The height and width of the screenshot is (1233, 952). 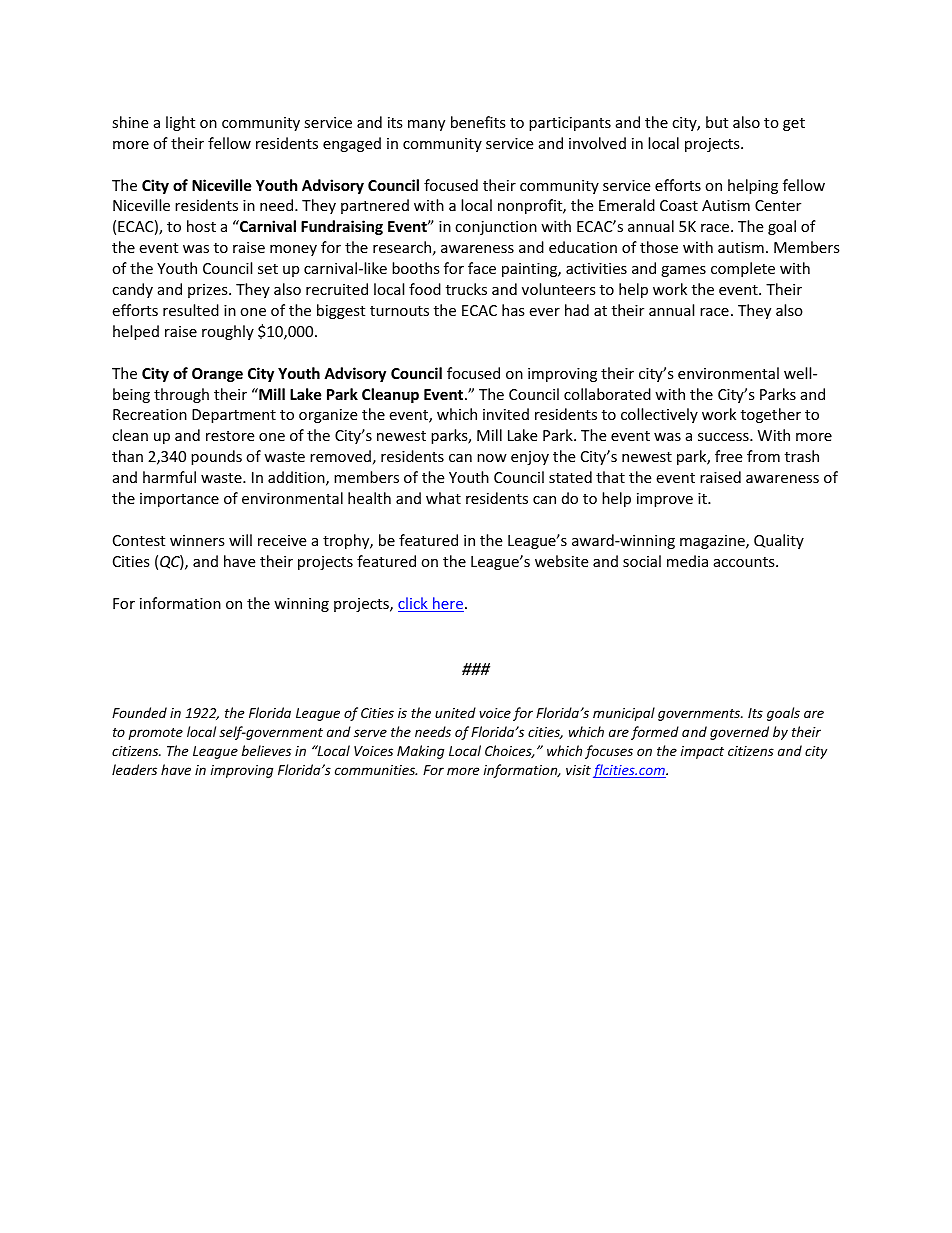 I want to click on roughly, so click(x=228, y=332).
